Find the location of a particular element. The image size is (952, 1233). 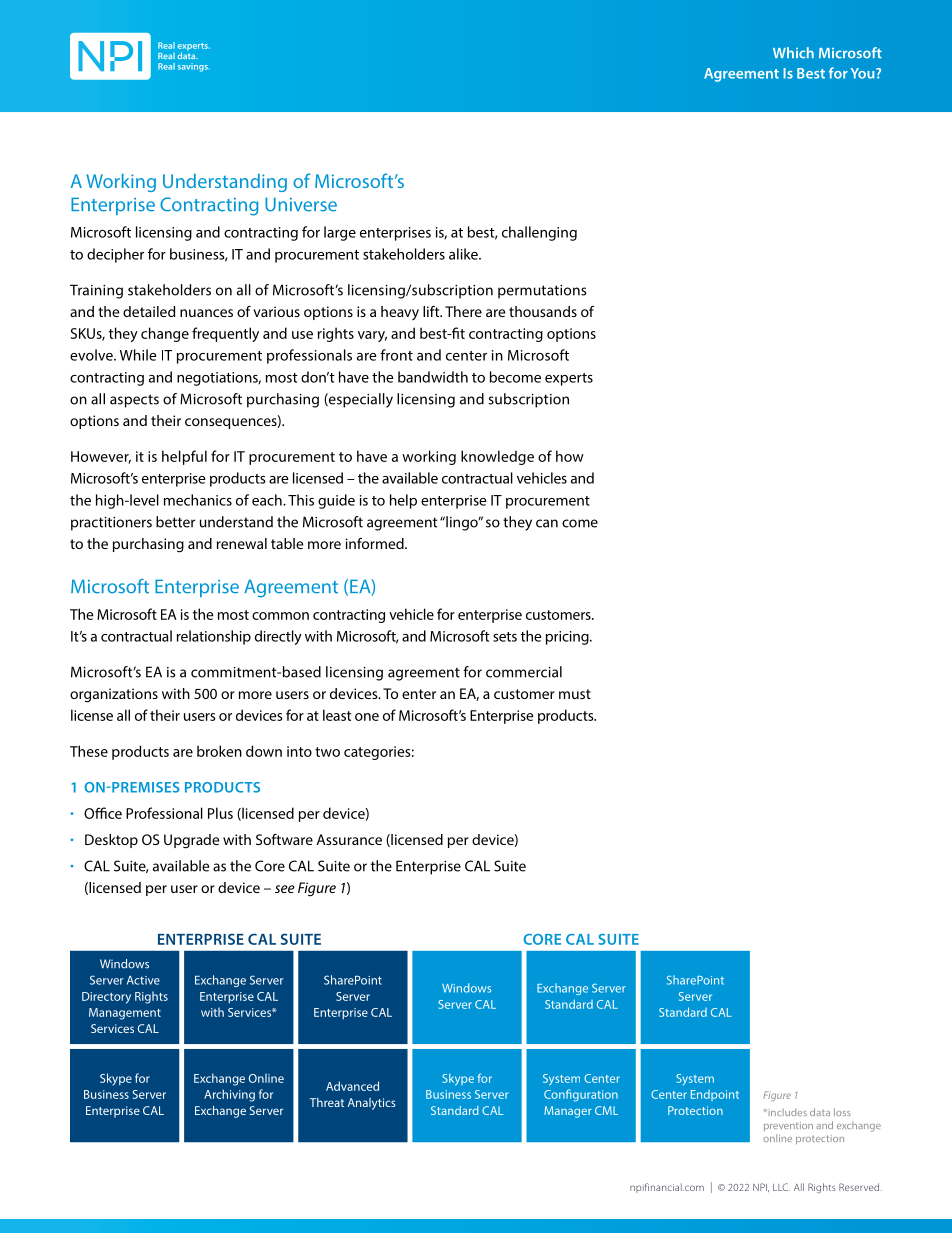

Which is located at coordinates (793, 53).
